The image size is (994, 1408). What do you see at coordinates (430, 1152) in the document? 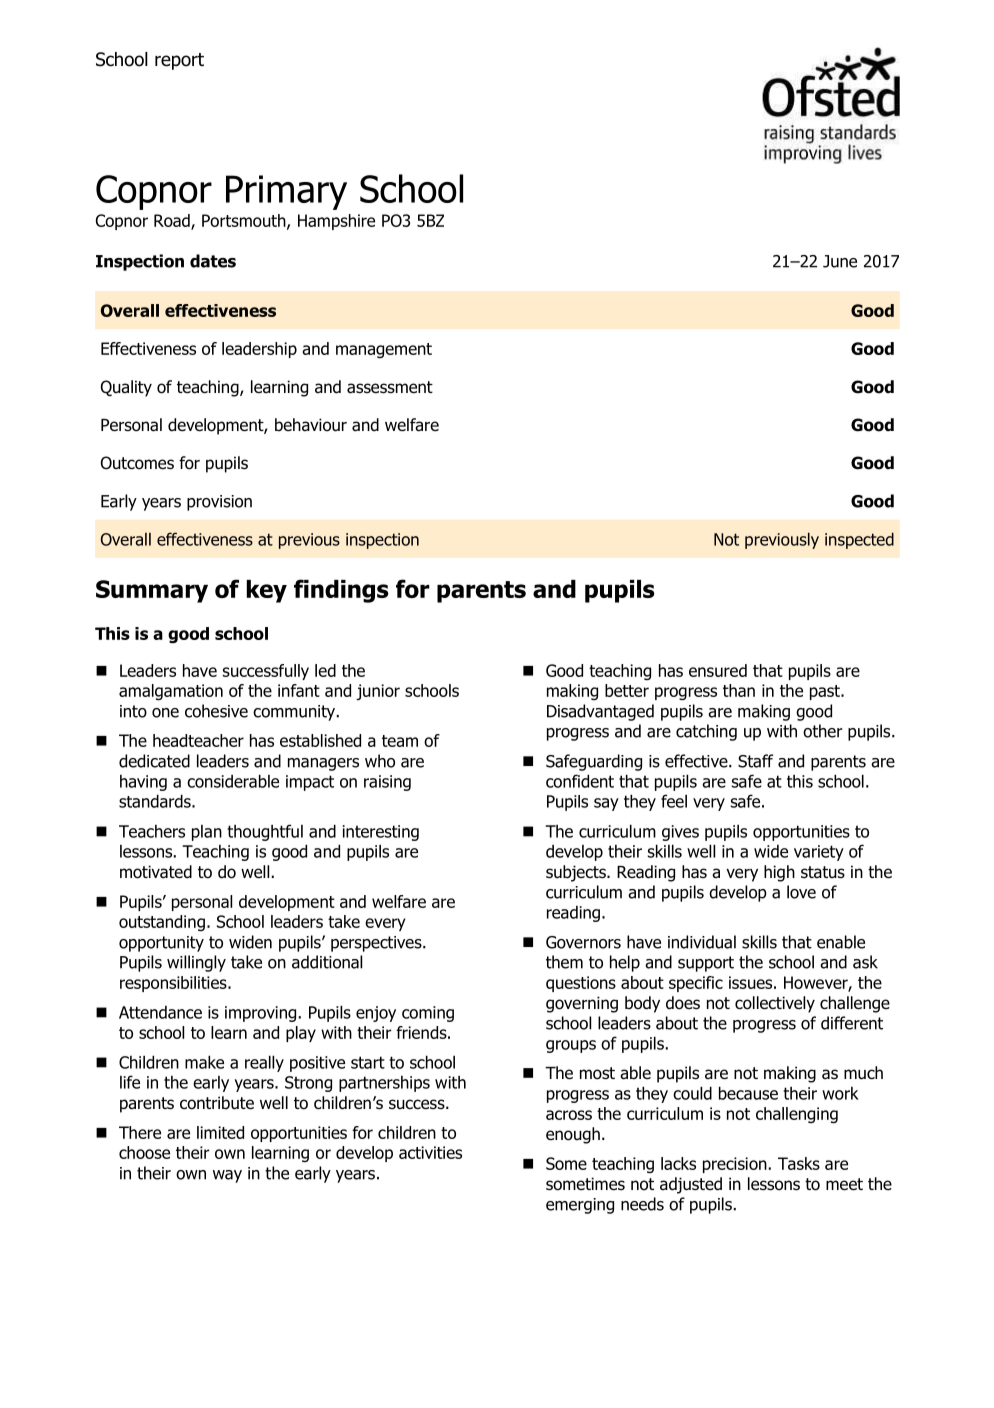
I see `activities` at bounding box center [430, 1152].
